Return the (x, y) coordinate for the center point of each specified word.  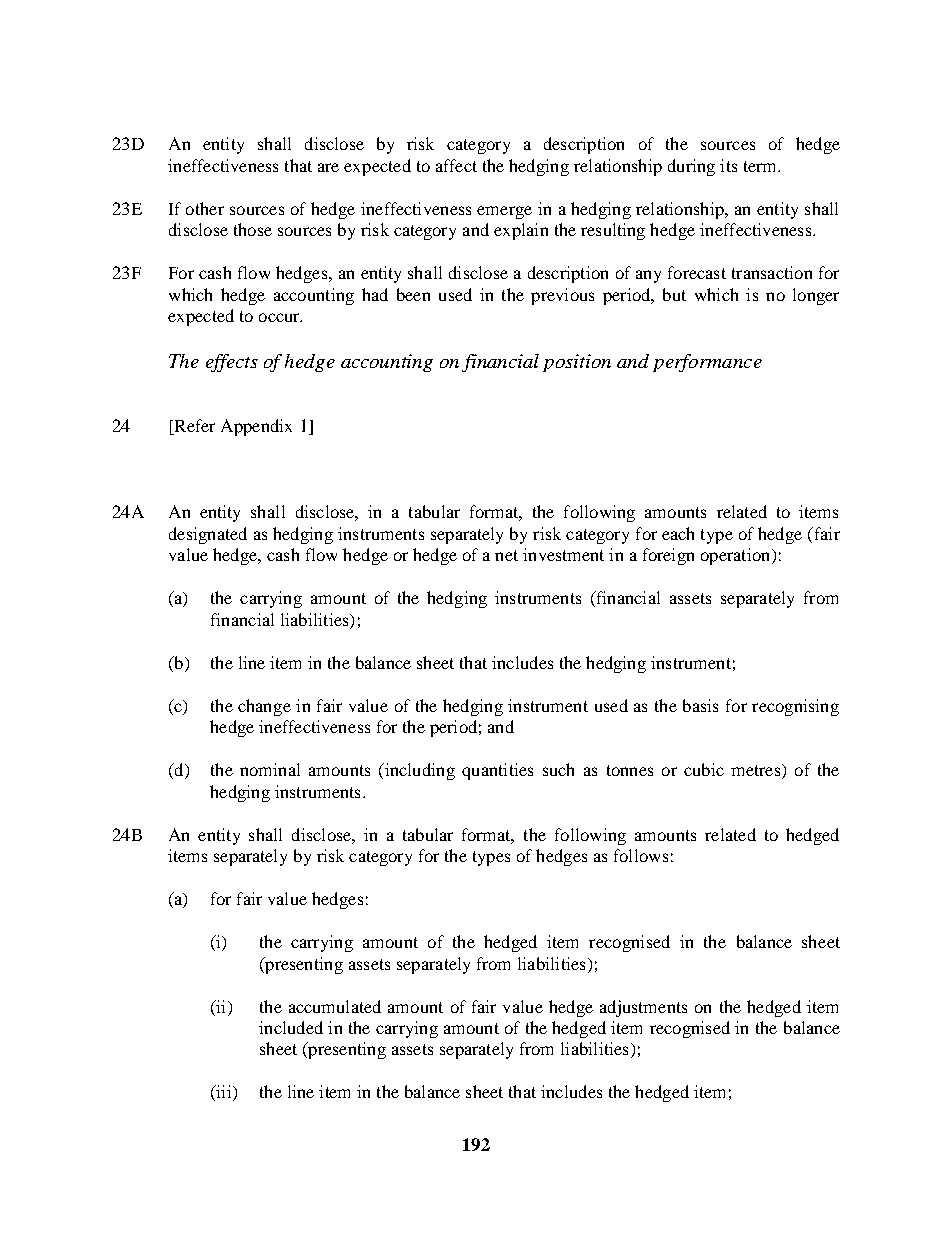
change (264, 707)
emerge (504, 212)
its (728, 165)
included (291, 1027)
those (253, 229)
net (506, 555)
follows (641, 855)
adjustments (643, 1008)
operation (737, 556)
